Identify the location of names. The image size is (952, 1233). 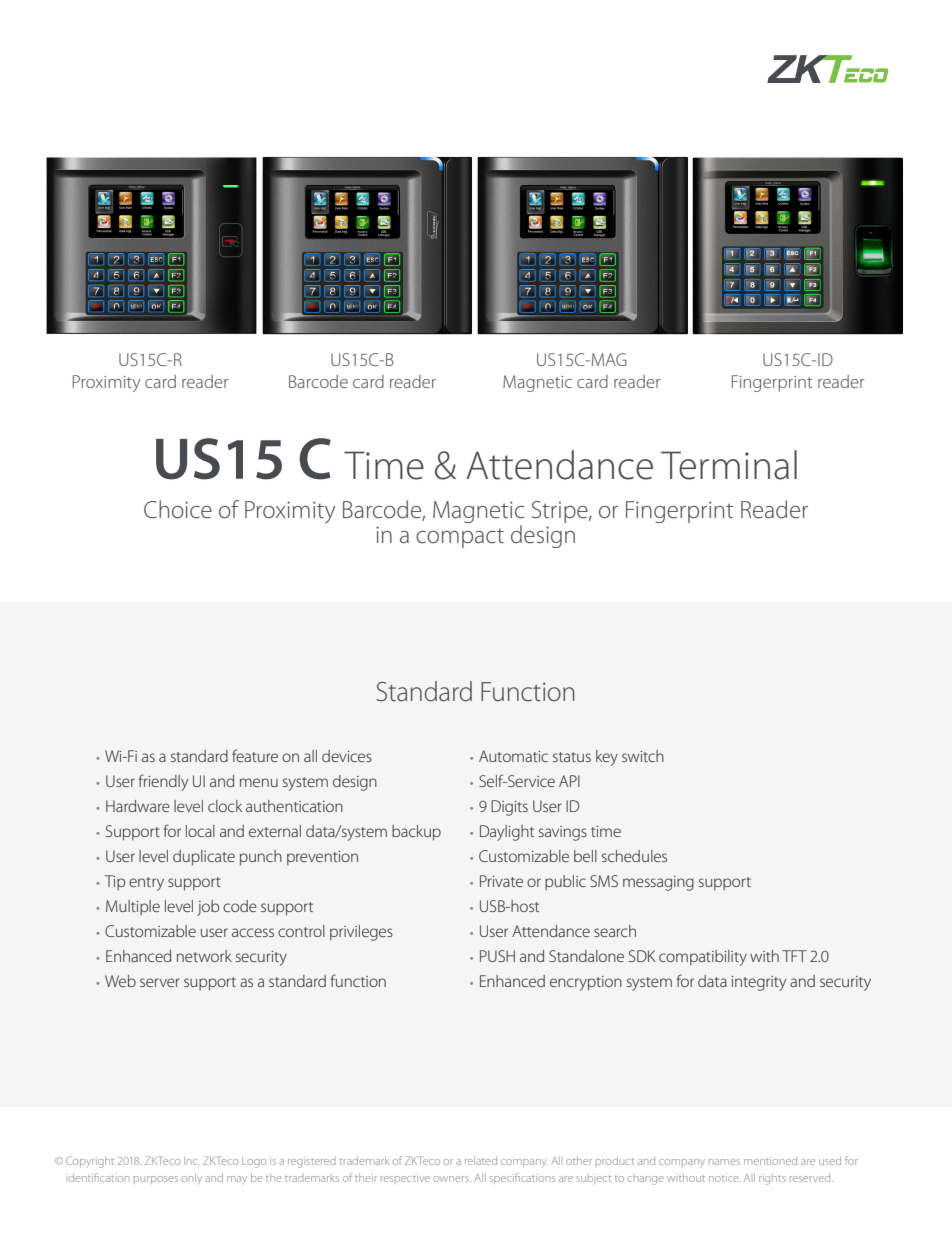
(724, 1162).
